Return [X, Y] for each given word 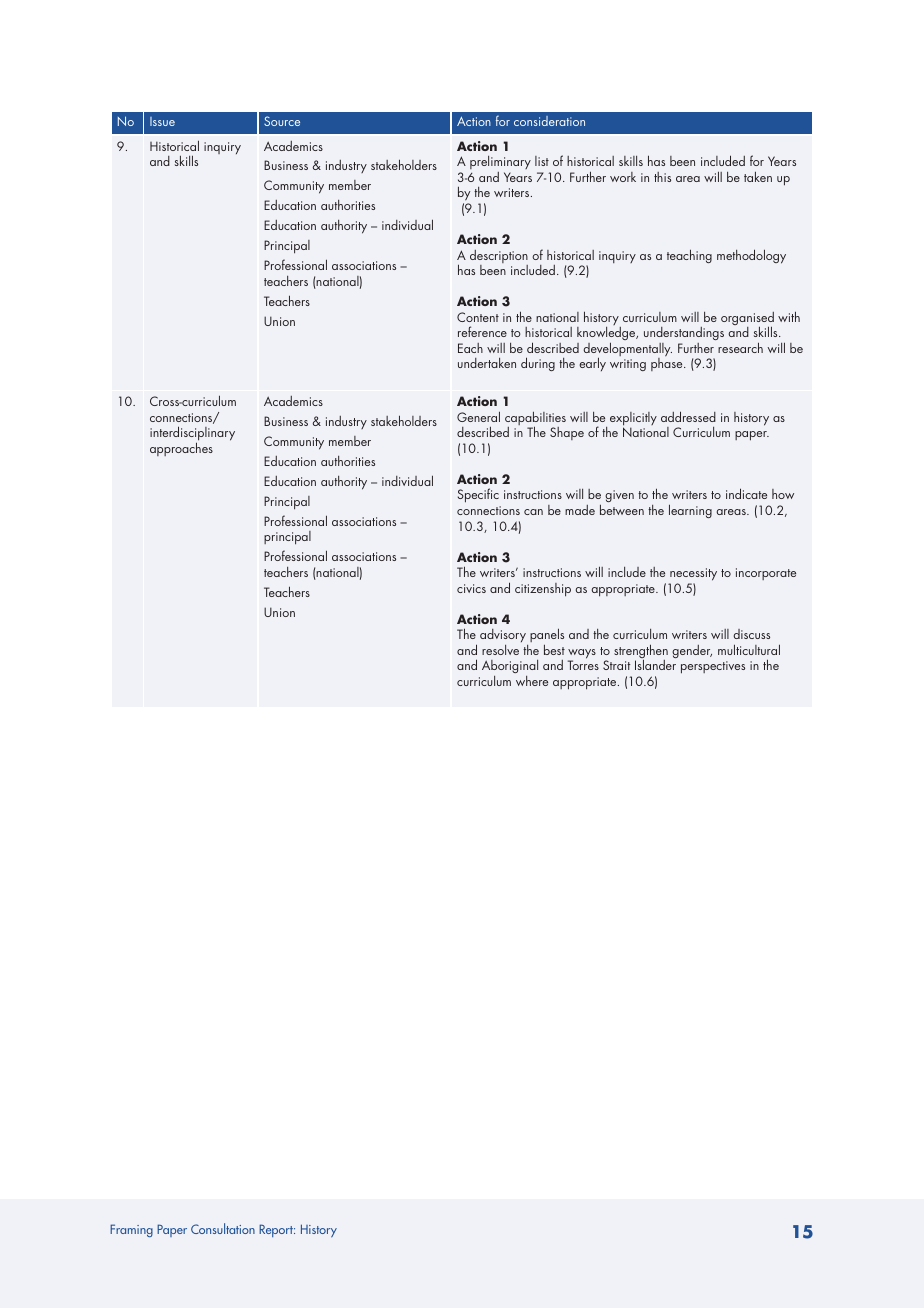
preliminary [500, 164]
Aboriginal [510, 668]
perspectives [713, 667]
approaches [181, 448]
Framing [131, 1230]
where [532, 681]
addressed [688, 416]
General [478, 416]
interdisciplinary [192, 434]
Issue [162, 121]
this [662, 177]
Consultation [223, 1228]
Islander [655, 664]
